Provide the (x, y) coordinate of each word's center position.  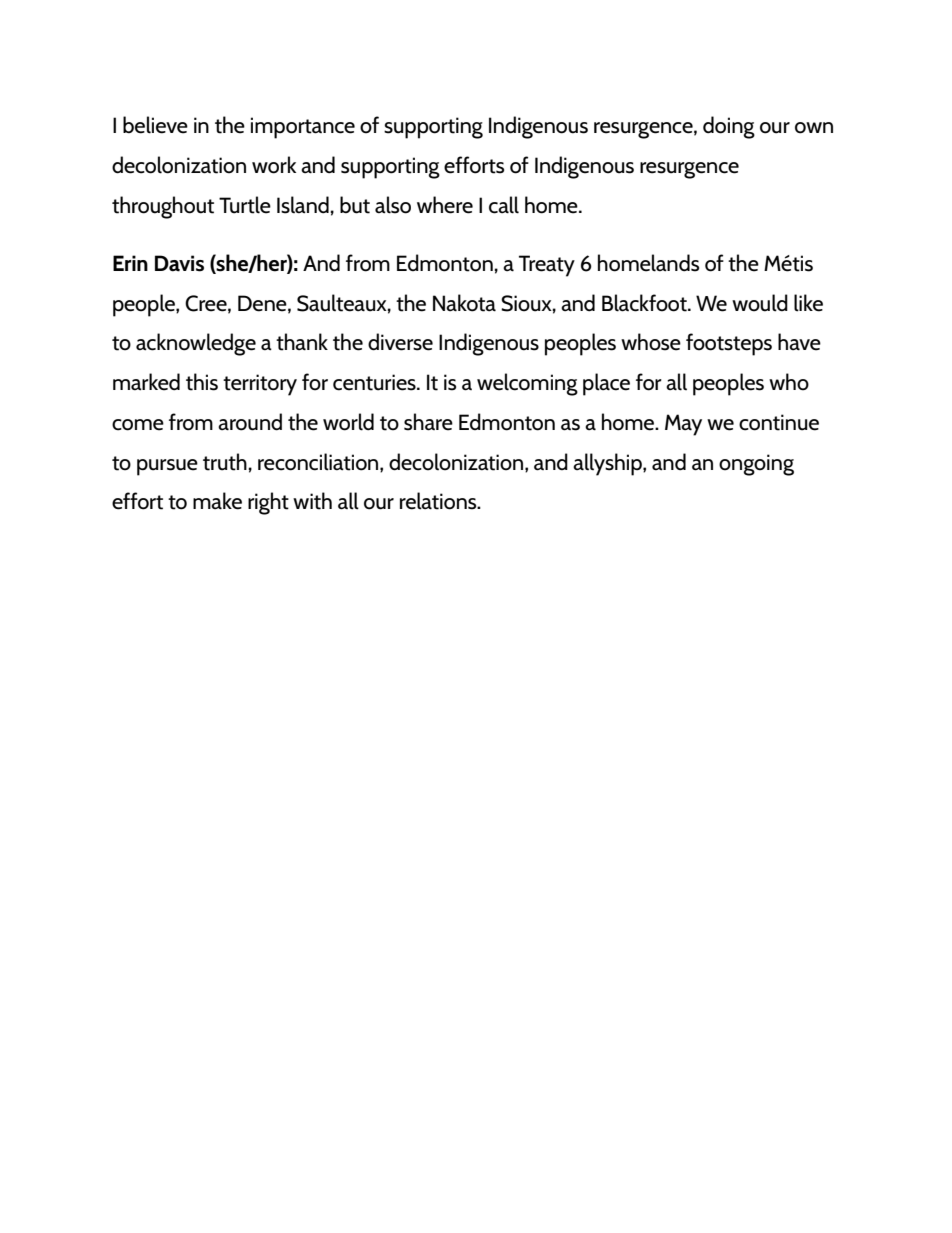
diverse (400, 342)
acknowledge (196, 344)
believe (155, 125)
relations (439, 501)
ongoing (756, 465)
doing (729, 127)
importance (303, 128)
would (760, 303)
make (217, 501)
